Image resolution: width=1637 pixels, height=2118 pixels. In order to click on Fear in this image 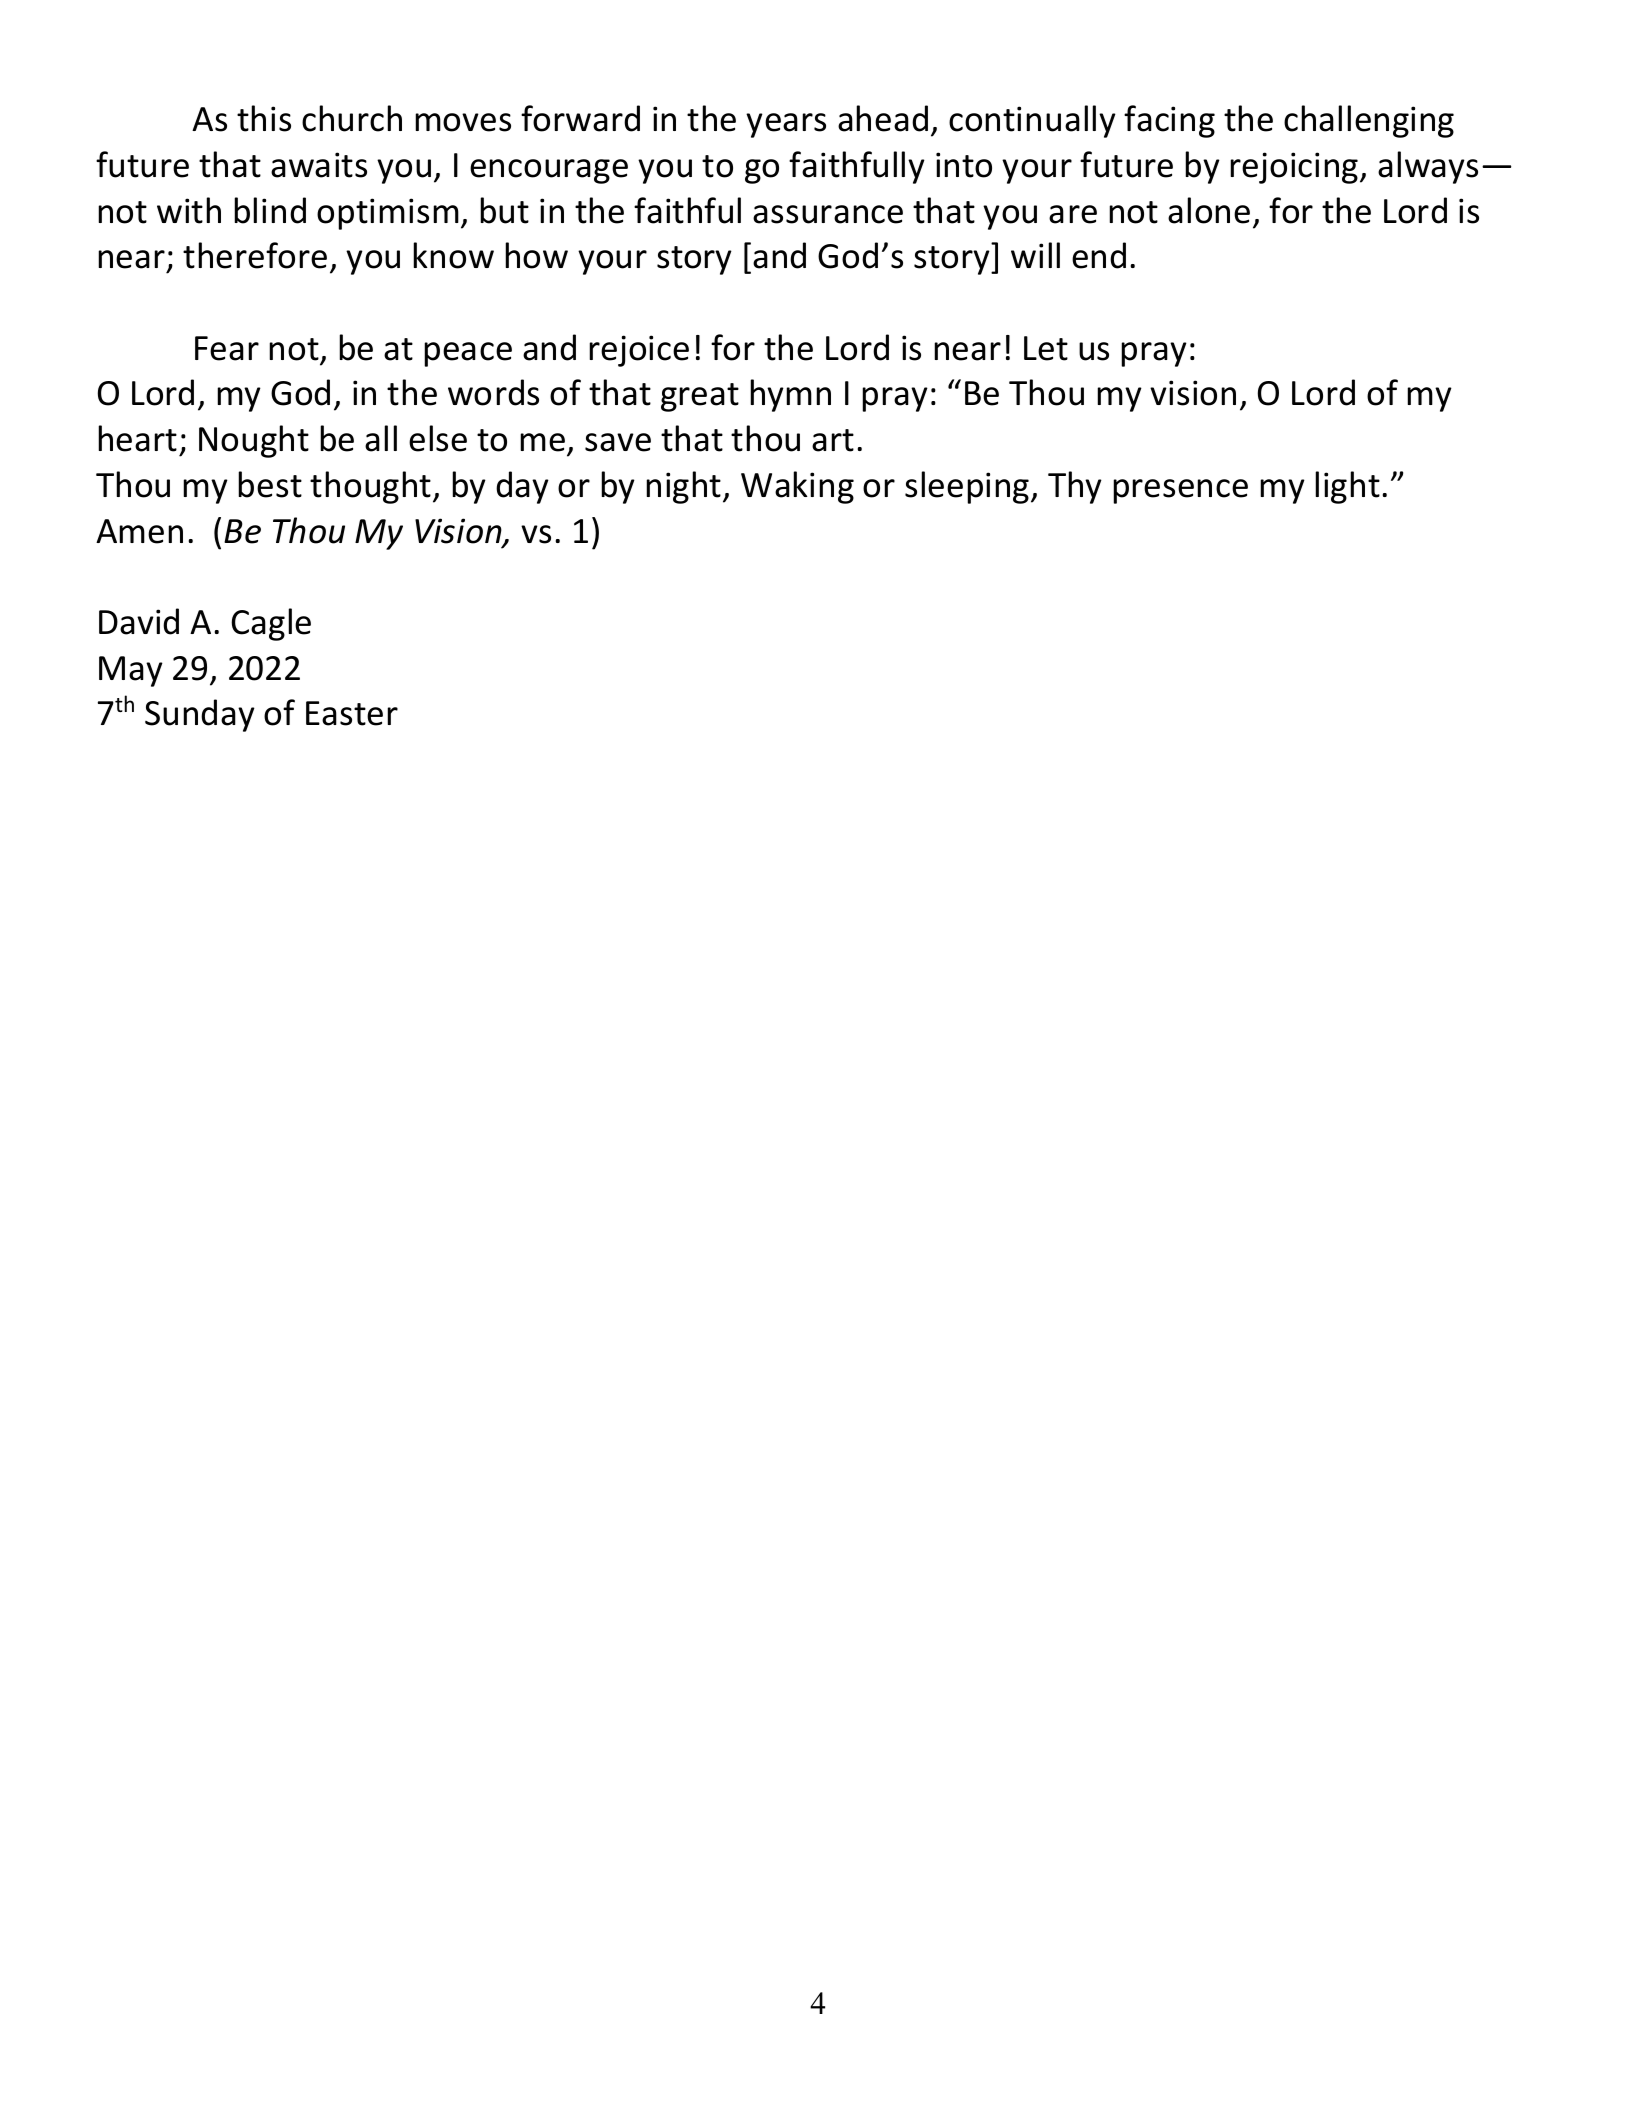, I will do `click(227, 348)`.
